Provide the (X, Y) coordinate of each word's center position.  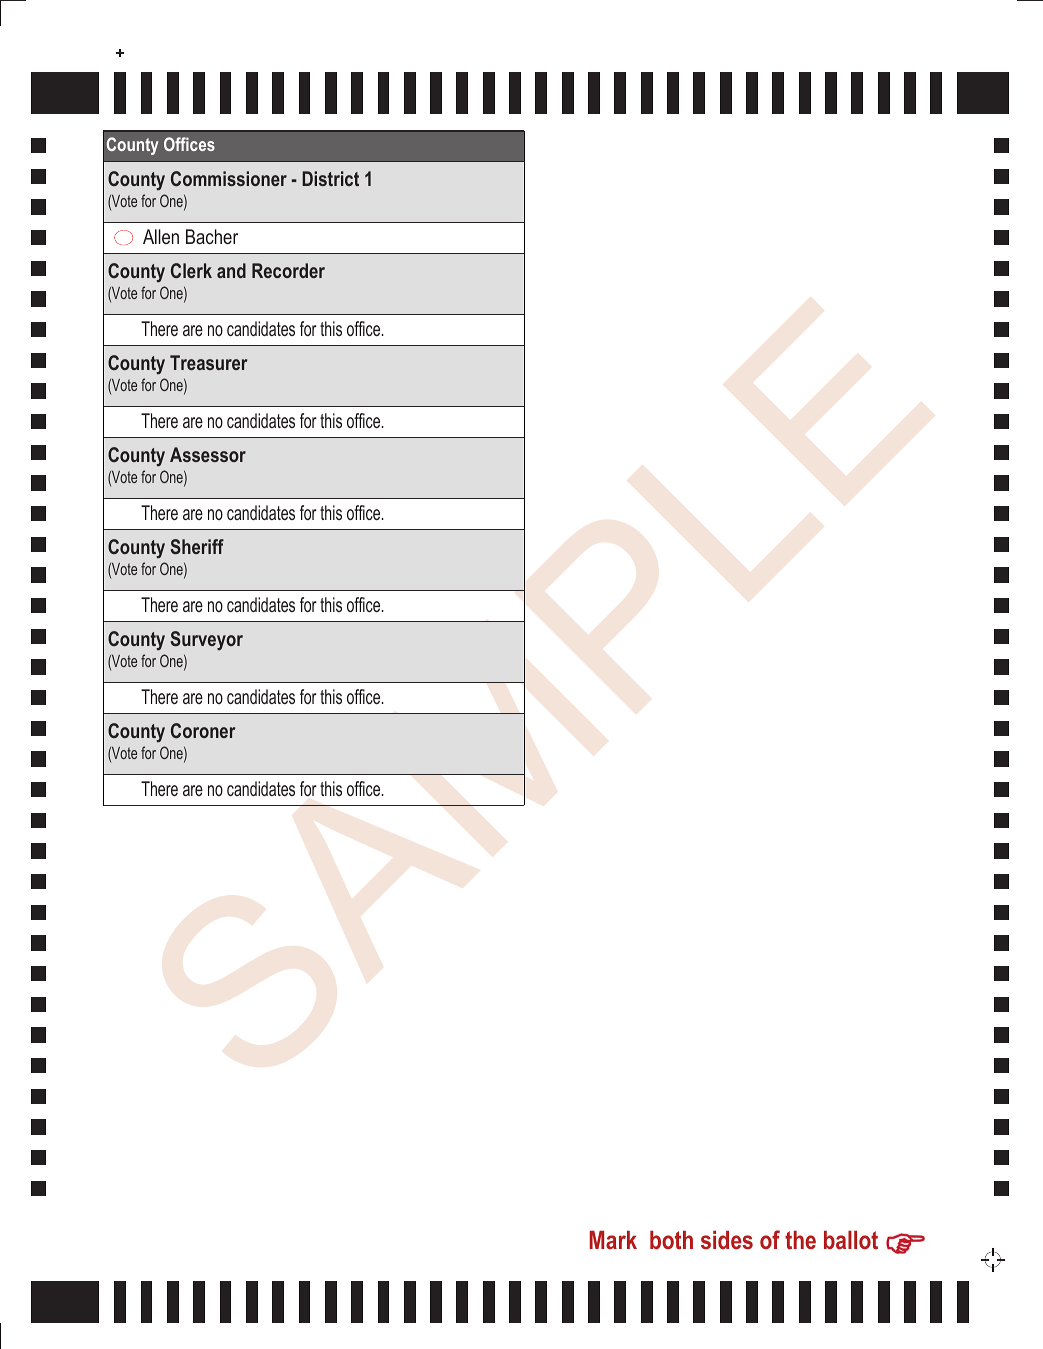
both (671, 1240)
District (330, 178)
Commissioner (229, 178)
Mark (613, 1239)
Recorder (288, 270)
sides (727, 1240)
